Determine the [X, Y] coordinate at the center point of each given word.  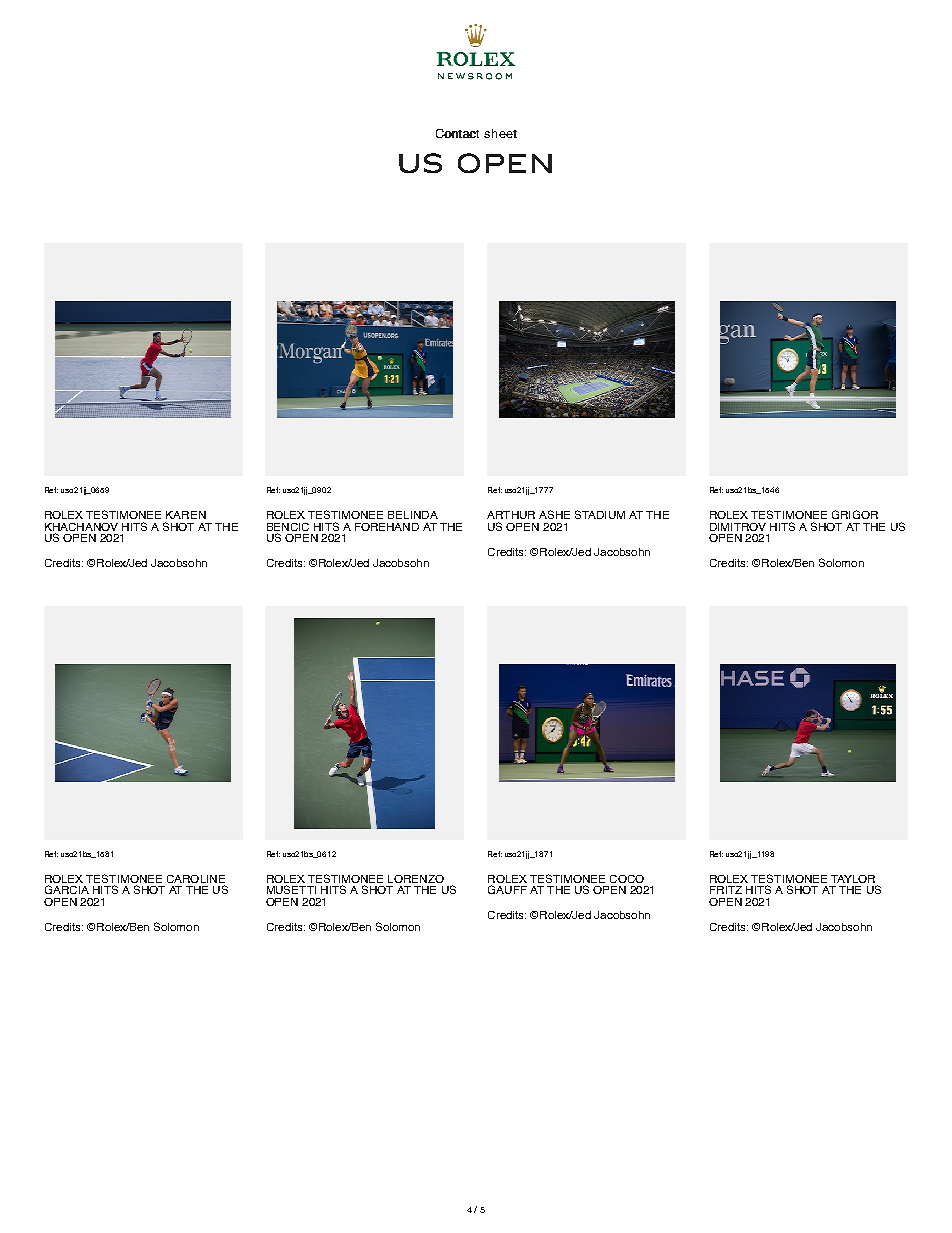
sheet [500, 133]
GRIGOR [855, 514]
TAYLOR [853, 879]
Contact [457, 133]
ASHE [554, 514]
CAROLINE [196, 879]
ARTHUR [511, 515]
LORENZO [416, 879]
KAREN [186, 515]
